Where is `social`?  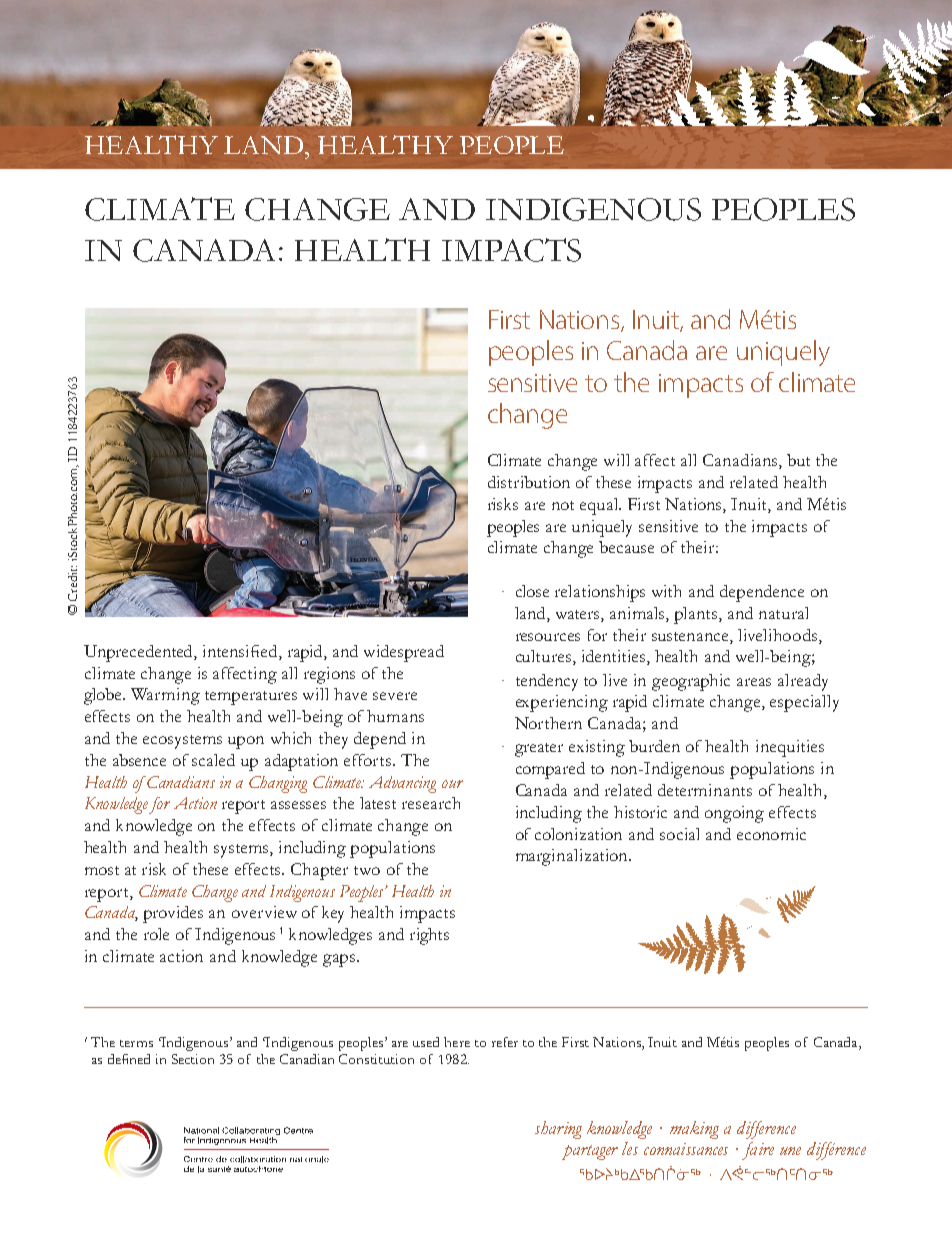 social is located at coordinates (679, 834).
